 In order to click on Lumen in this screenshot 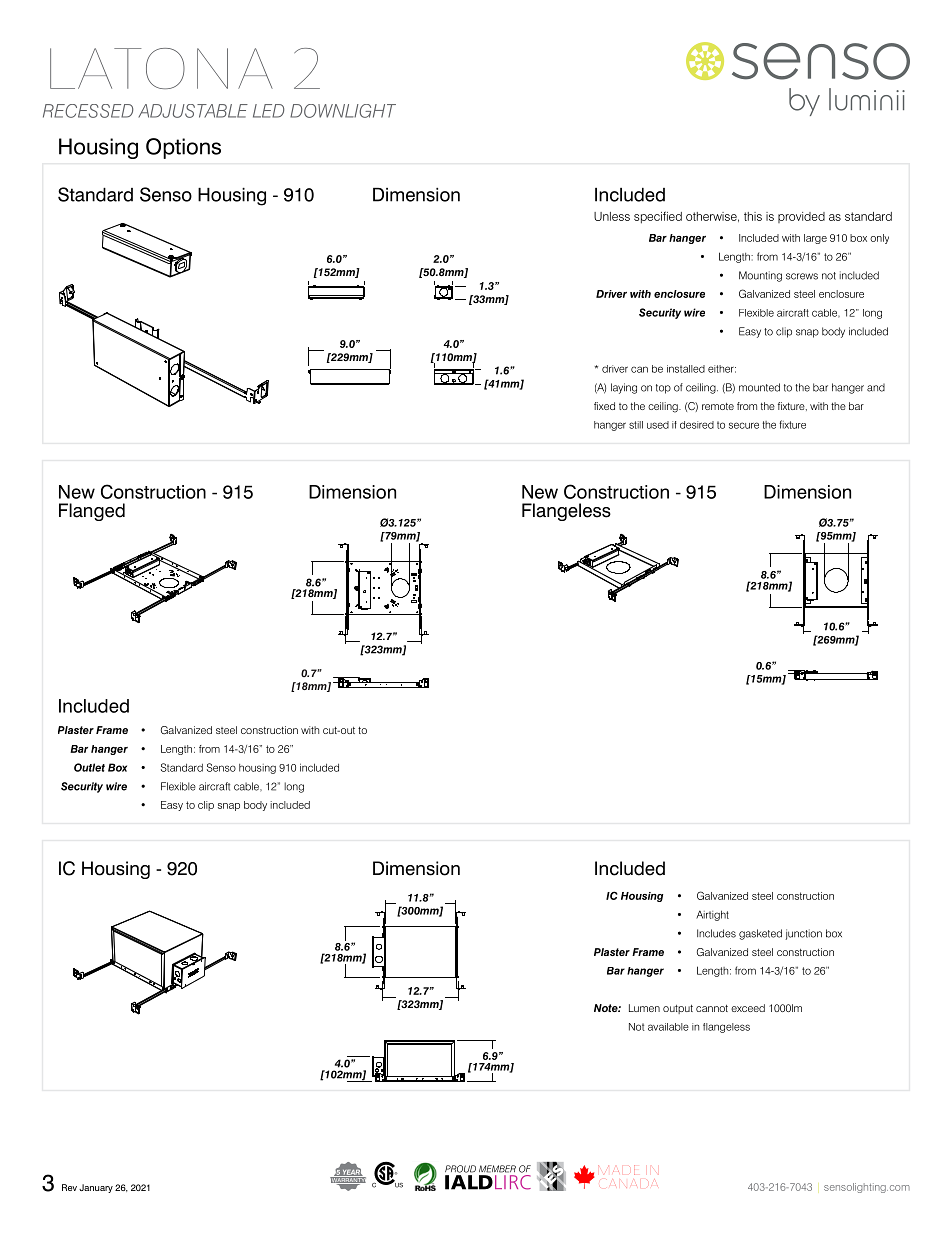, I will do `click(644, 1008)`.
